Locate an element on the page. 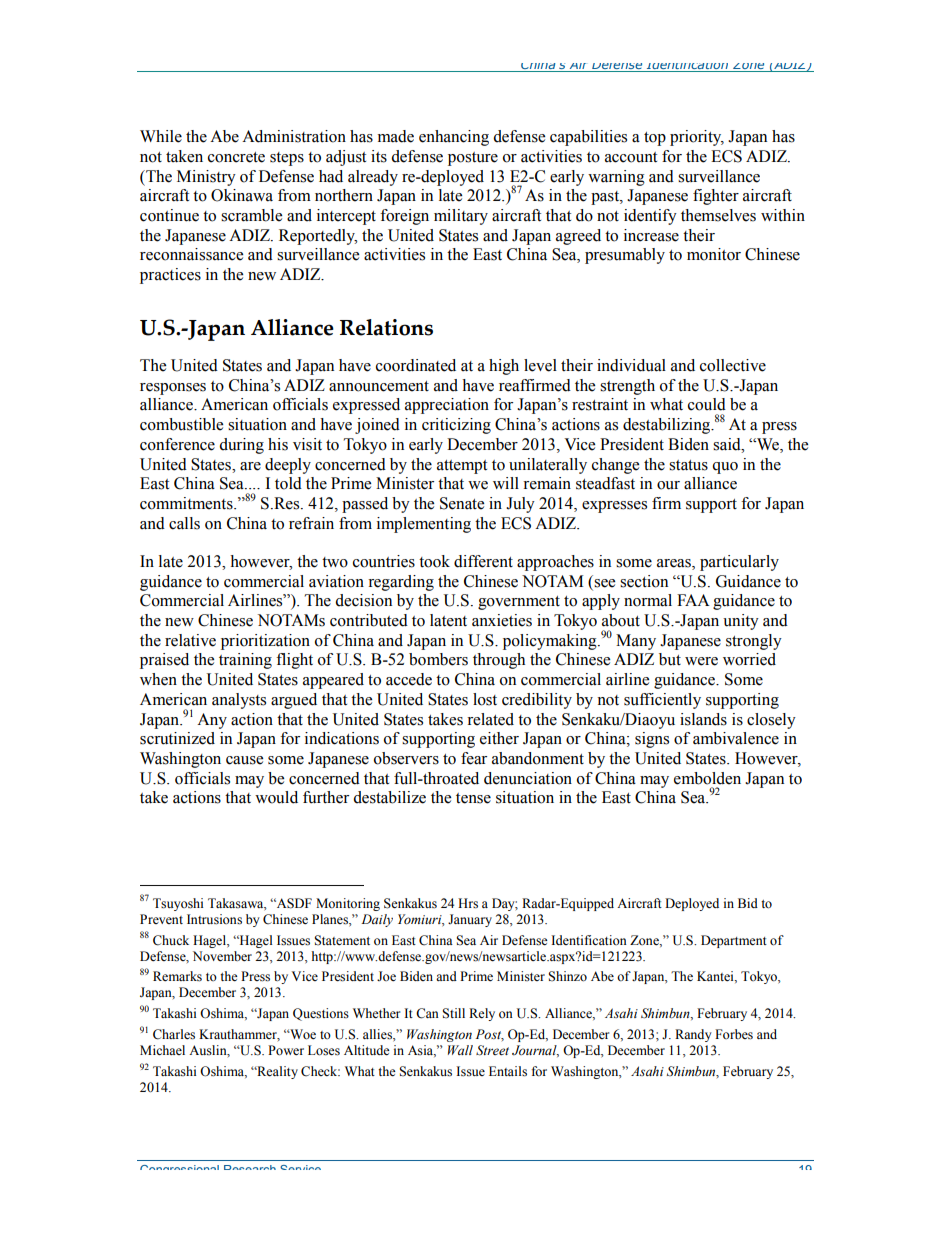 The width and height of the document is (952, 1233). prioritization is located at coordinates (265, 642).
